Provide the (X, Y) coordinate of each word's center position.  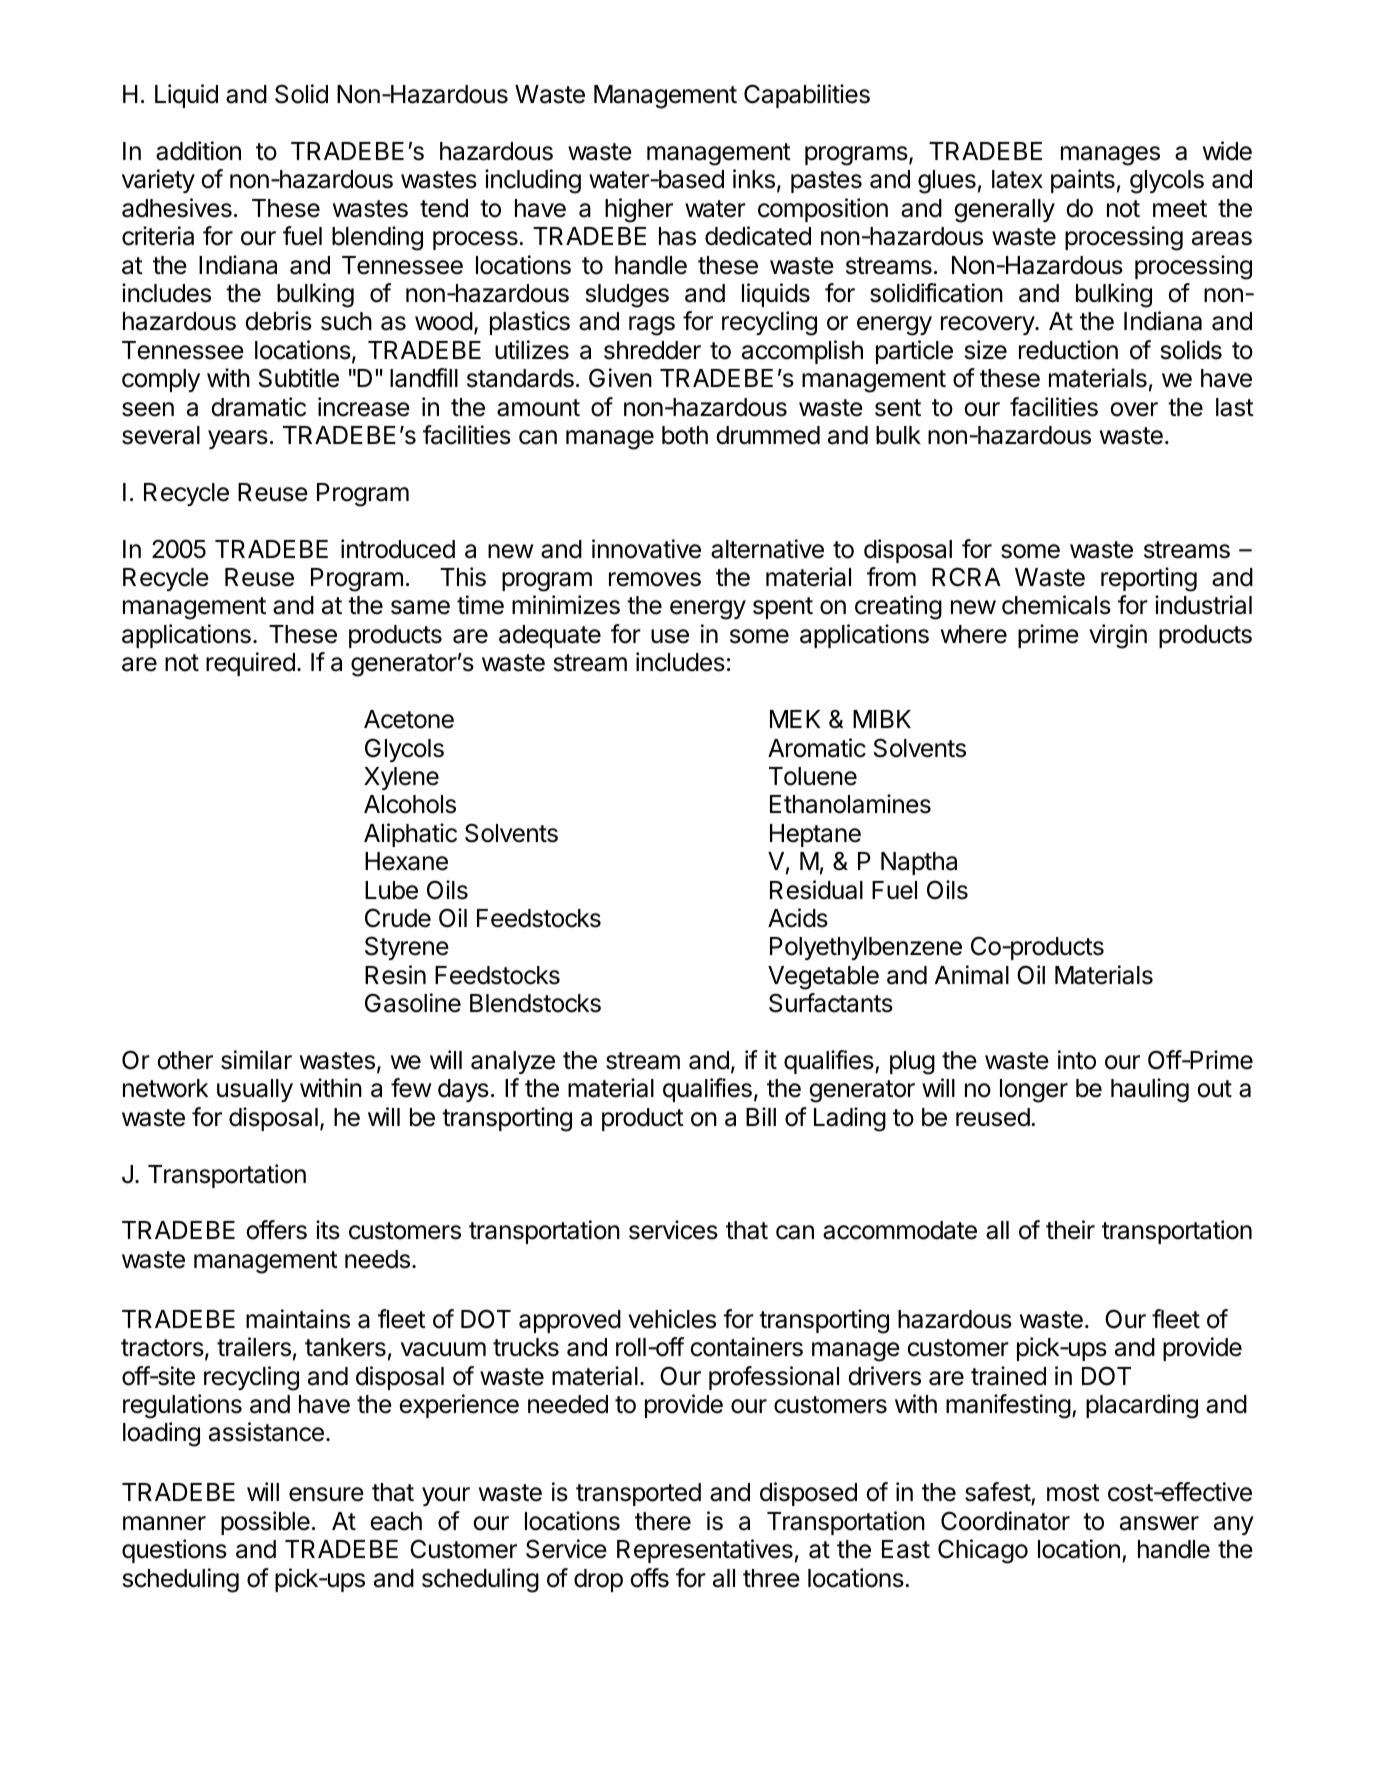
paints (1083, 181)
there (663, 1521)
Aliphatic (410, 835)
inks (754, 179)
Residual (816, 890)
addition (198, 151)
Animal (972, 975)
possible (265, 1523)
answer (1159, 1523)
